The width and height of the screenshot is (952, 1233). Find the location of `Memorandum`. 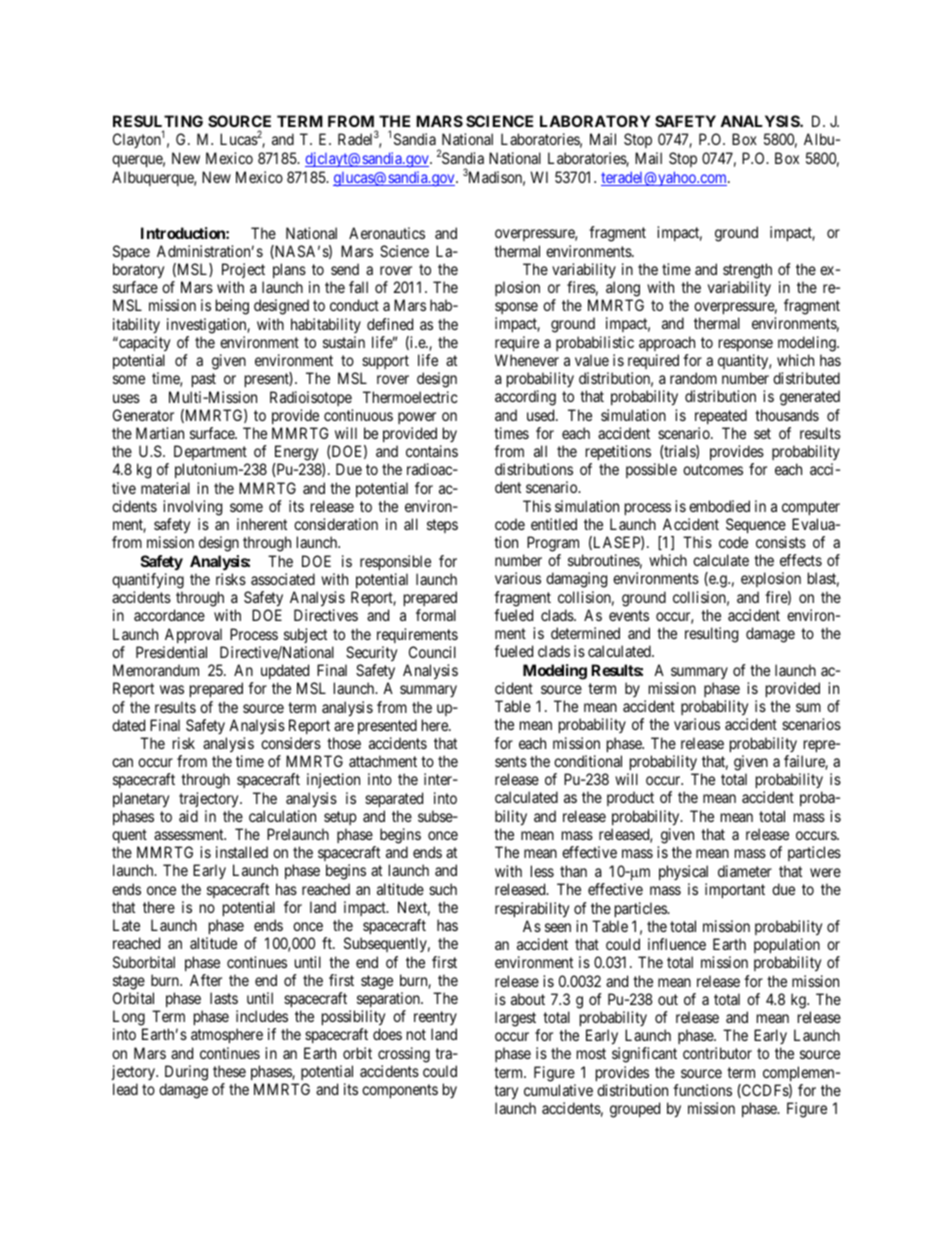

Memorandum is located at coordinates (156, 670).
